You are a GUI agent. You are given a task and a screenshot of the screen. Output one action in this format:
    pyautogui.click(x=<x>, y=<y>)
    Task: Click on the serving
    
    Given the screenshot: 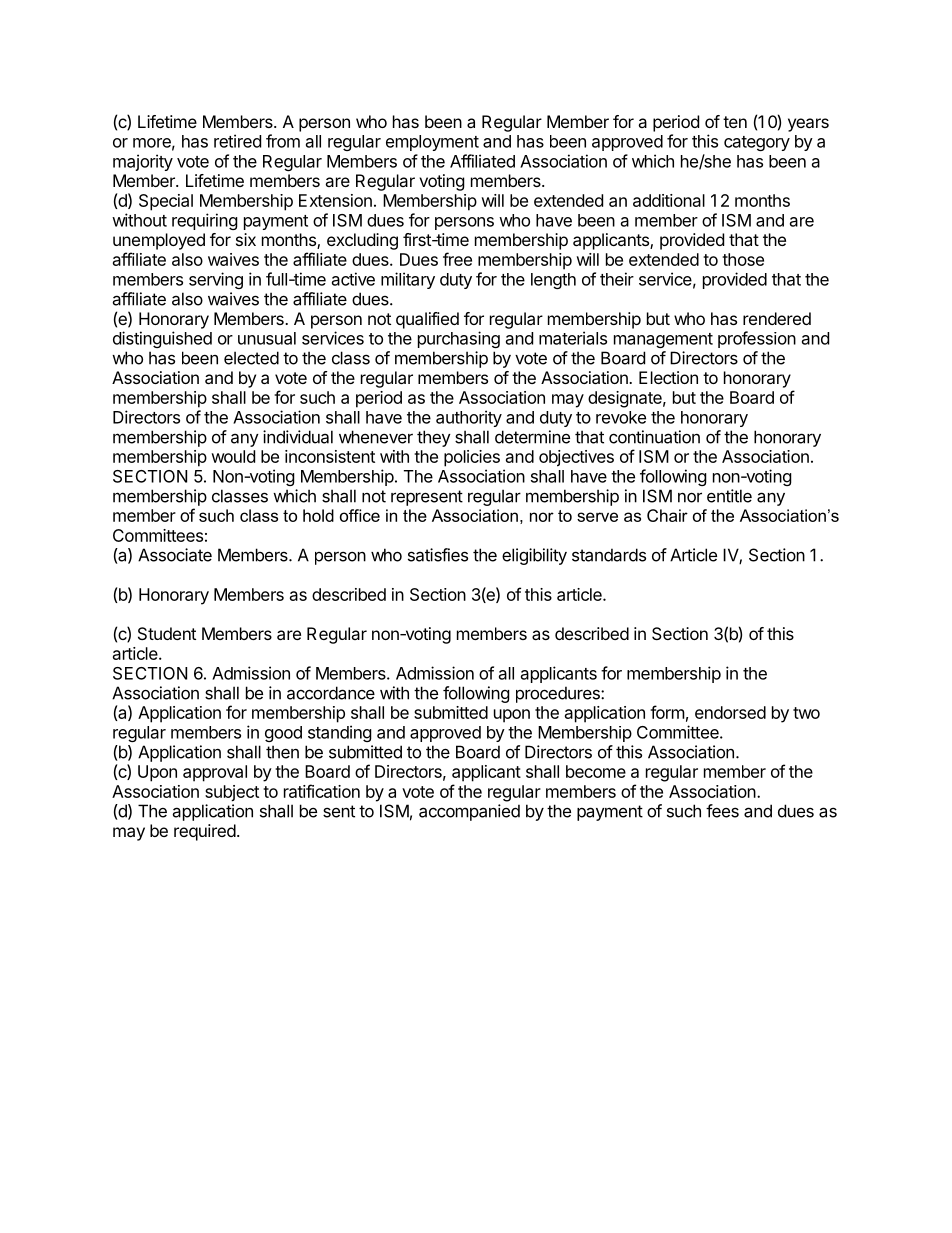 What is the action you would take?
    pyautogui.click(x=216, y=280)
